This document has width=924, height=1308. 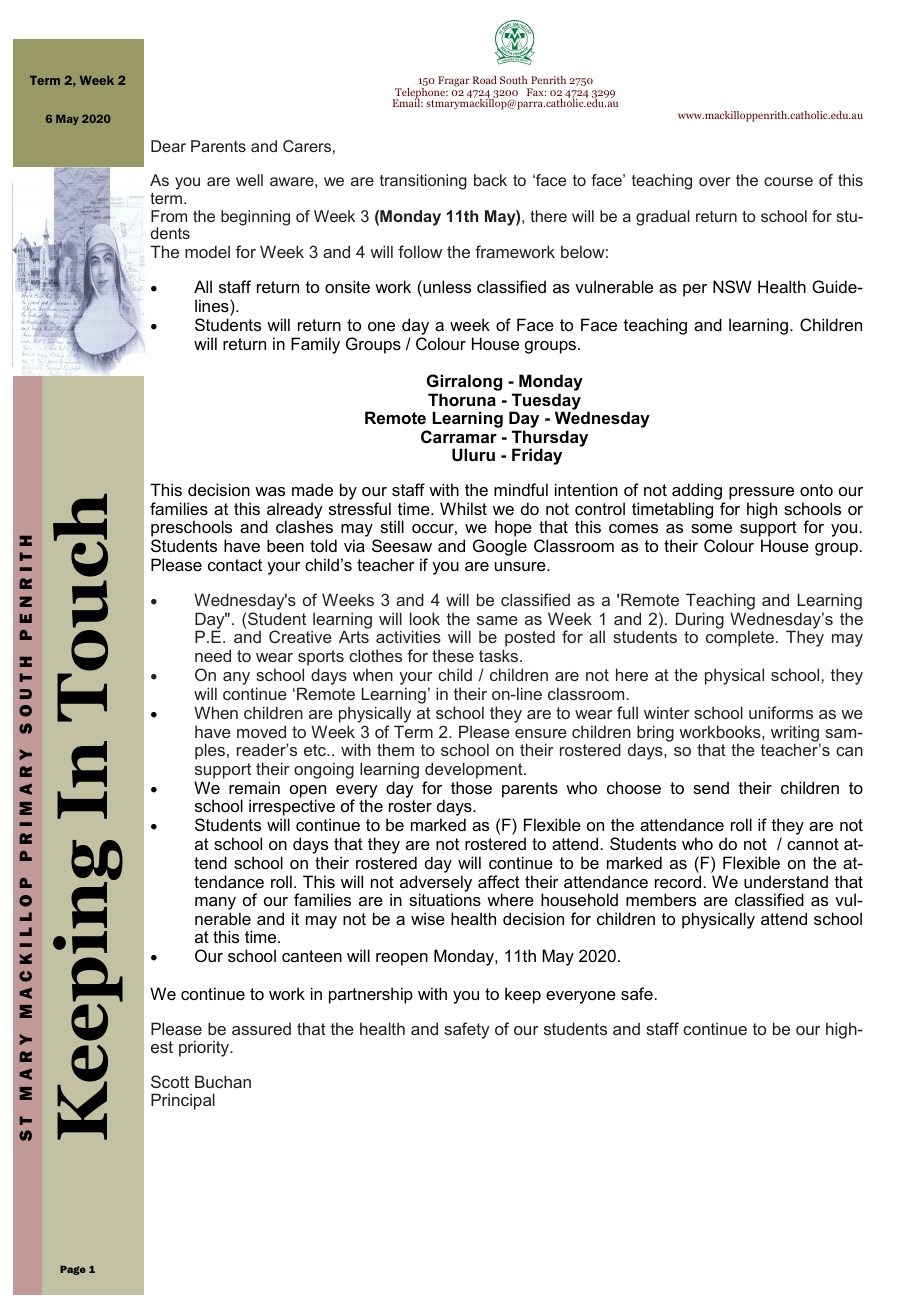 What do you see at coordinates (270, 491) in the document?
I see `was` at bounding box center [270, 491].
